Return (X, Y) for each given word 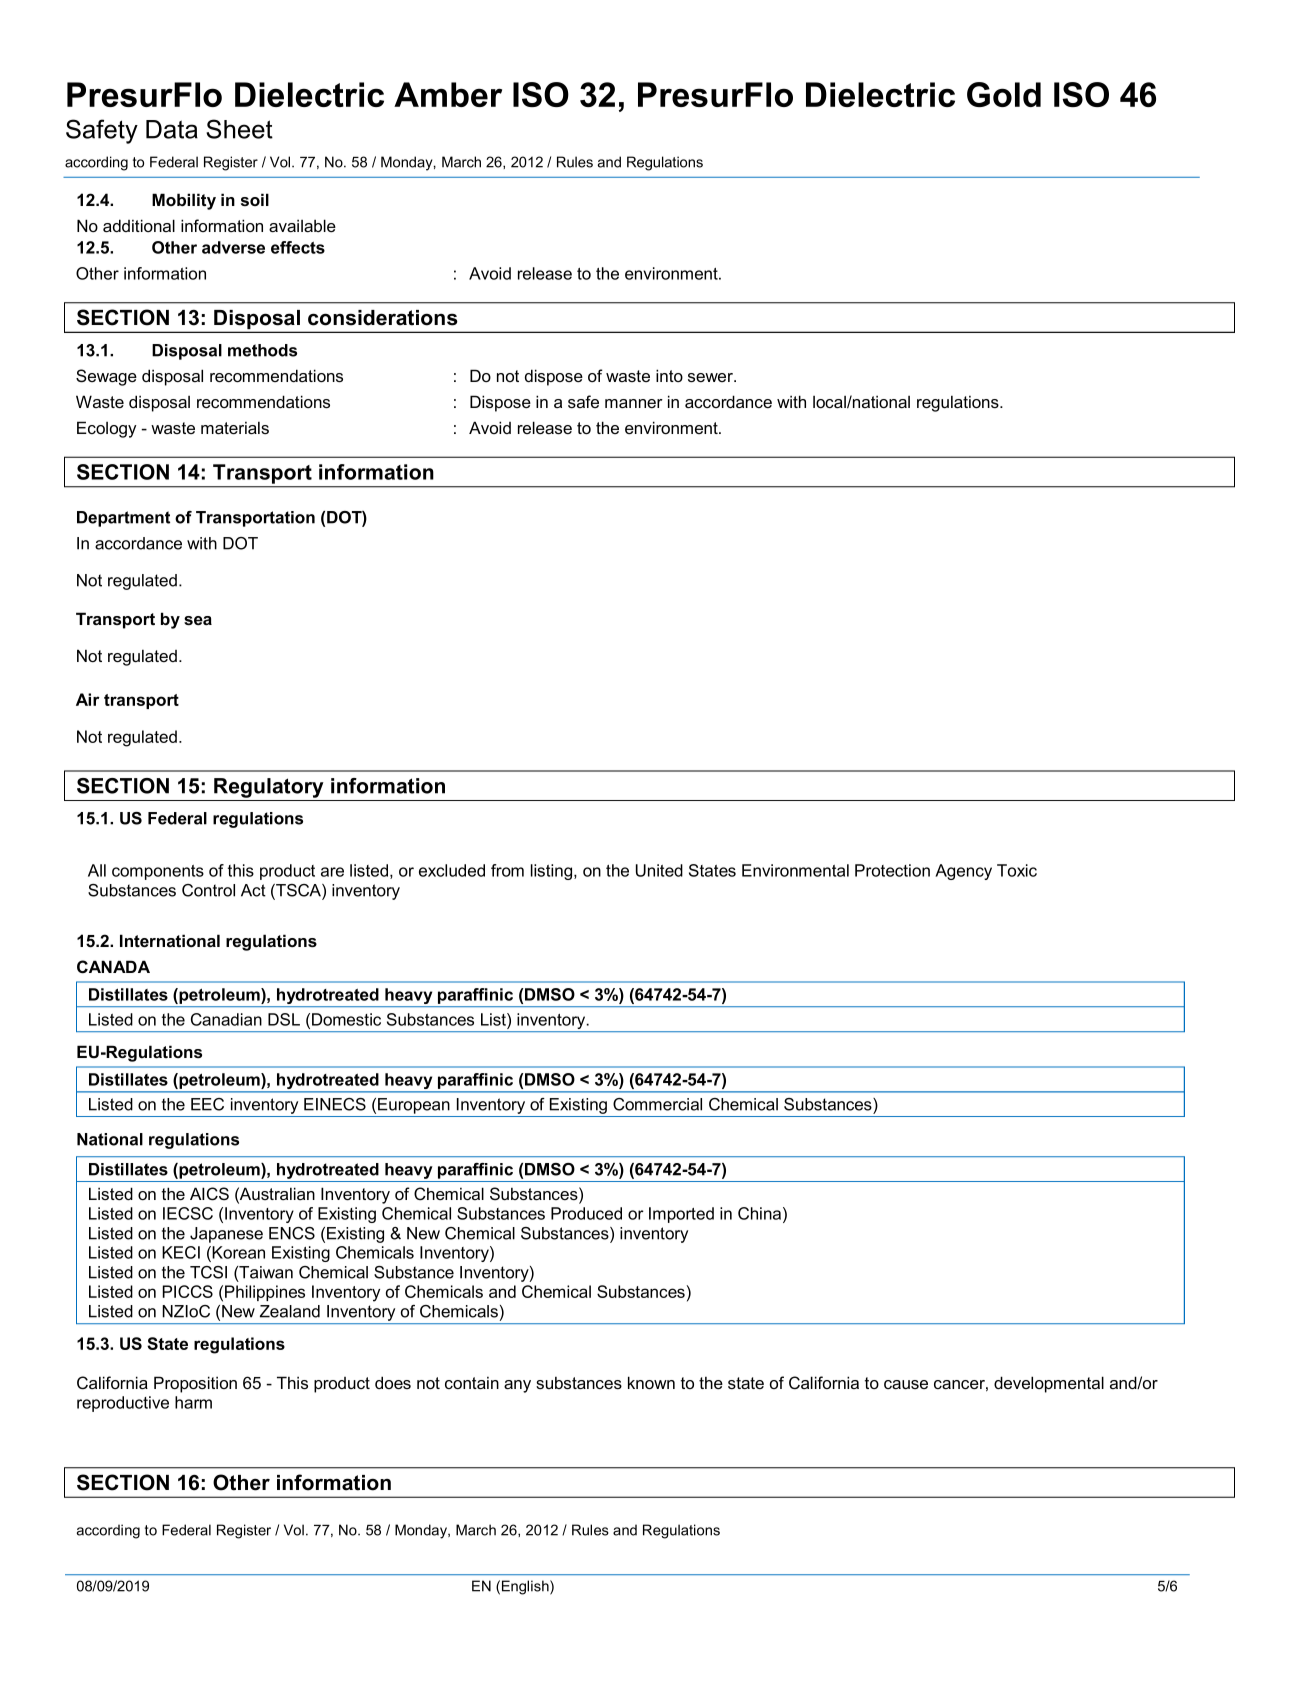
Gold (1004, 94)
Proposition (195, 1384)
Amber (448, 94)
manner (634, 403)
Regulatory (269, 788)
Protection (892, 870)
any (517, 1386)
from (507, 870)
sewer (712, 377)
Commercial (657, 1104)
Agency (963, 872)
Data (172, 129)
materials (235, 427)
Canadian (226, 1019)
